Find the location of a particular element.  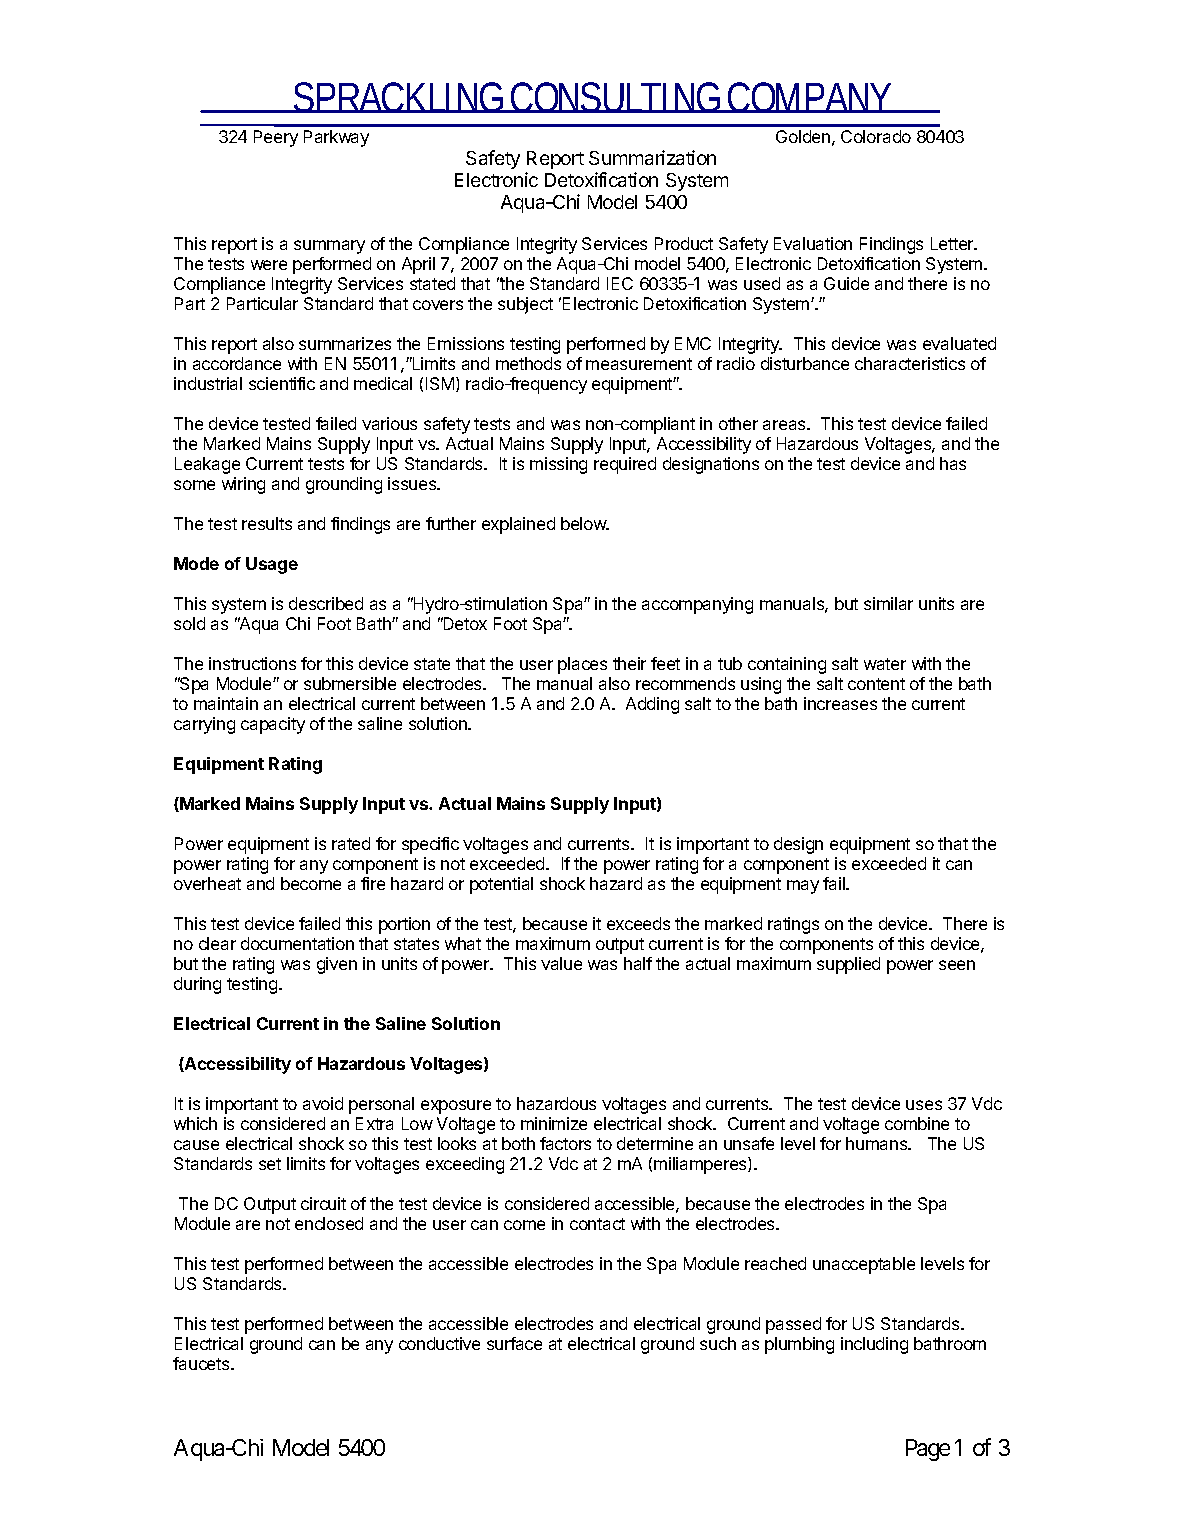

missing is located at coordinates (558, 465).
